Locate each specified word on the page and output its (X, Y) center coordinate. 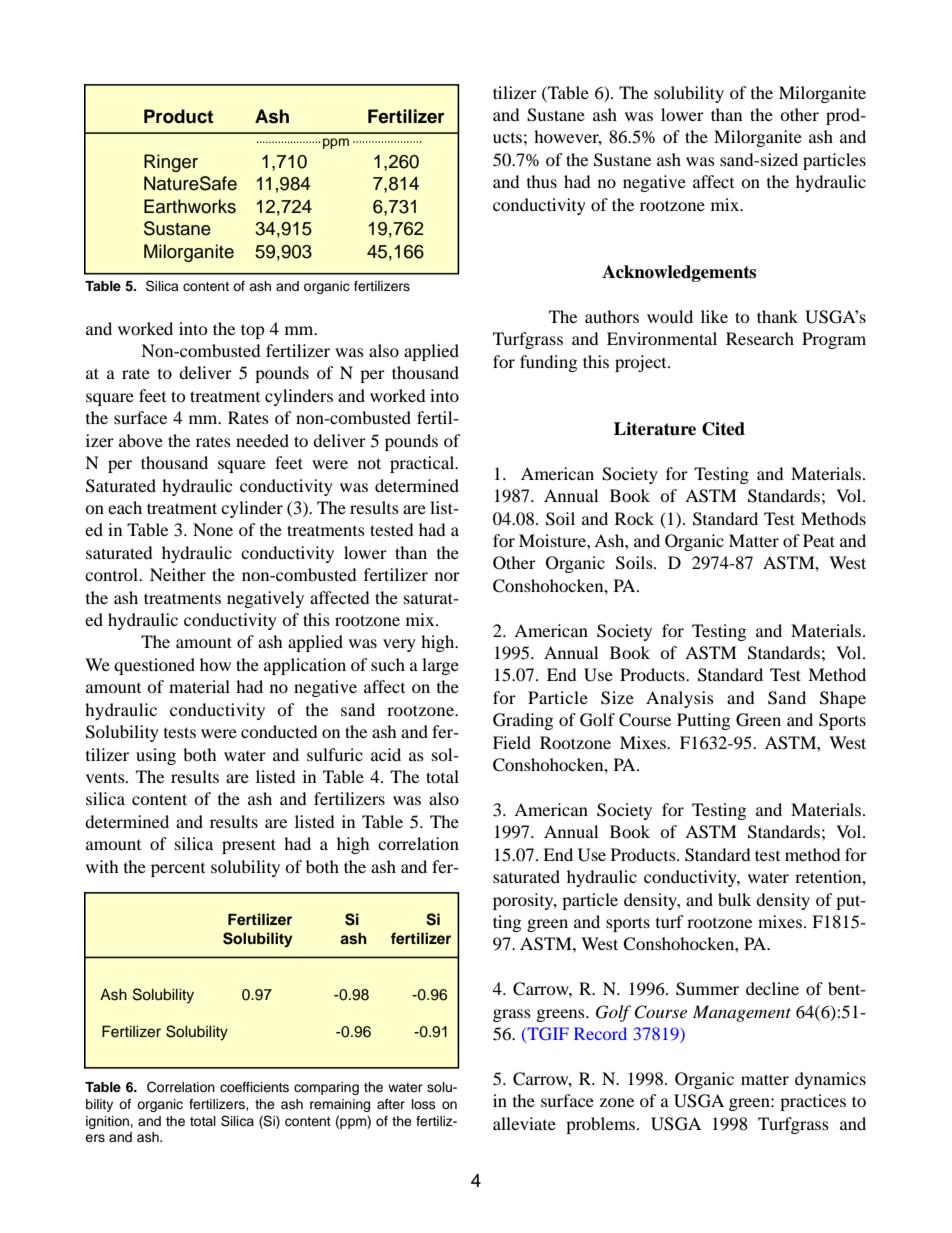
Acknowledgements (679, 273)
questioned (154, 666)
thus (542, 181)
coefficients (254, 1087)
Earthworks (190, 206)
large (440, 666)
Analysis (680, 699)
